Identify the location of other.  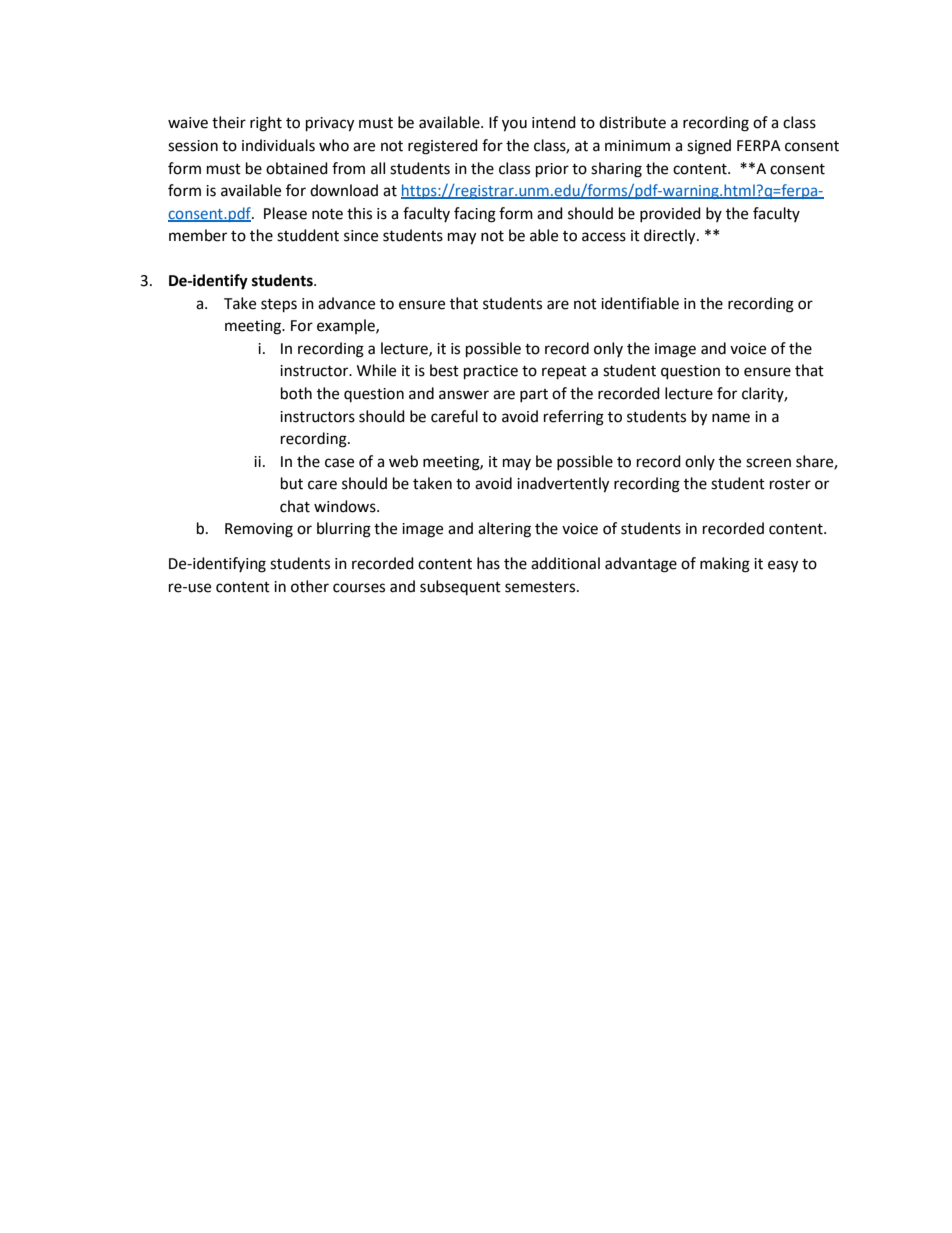
(310, 586).
